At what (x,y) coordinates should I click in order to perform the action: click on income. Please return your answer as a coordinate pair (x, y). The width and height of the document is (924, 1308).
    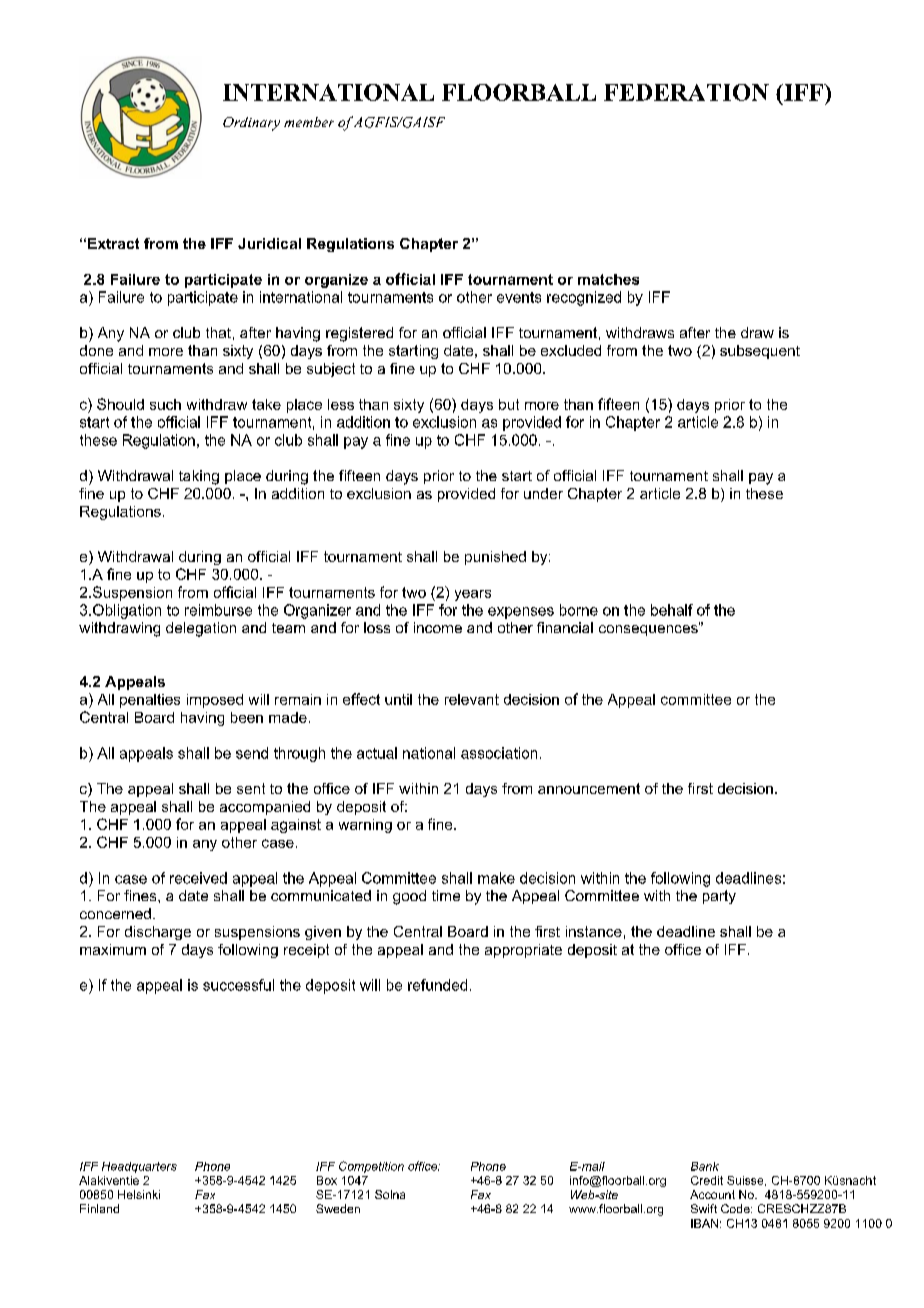
    Looking at the image, I should click on (438, 627).
